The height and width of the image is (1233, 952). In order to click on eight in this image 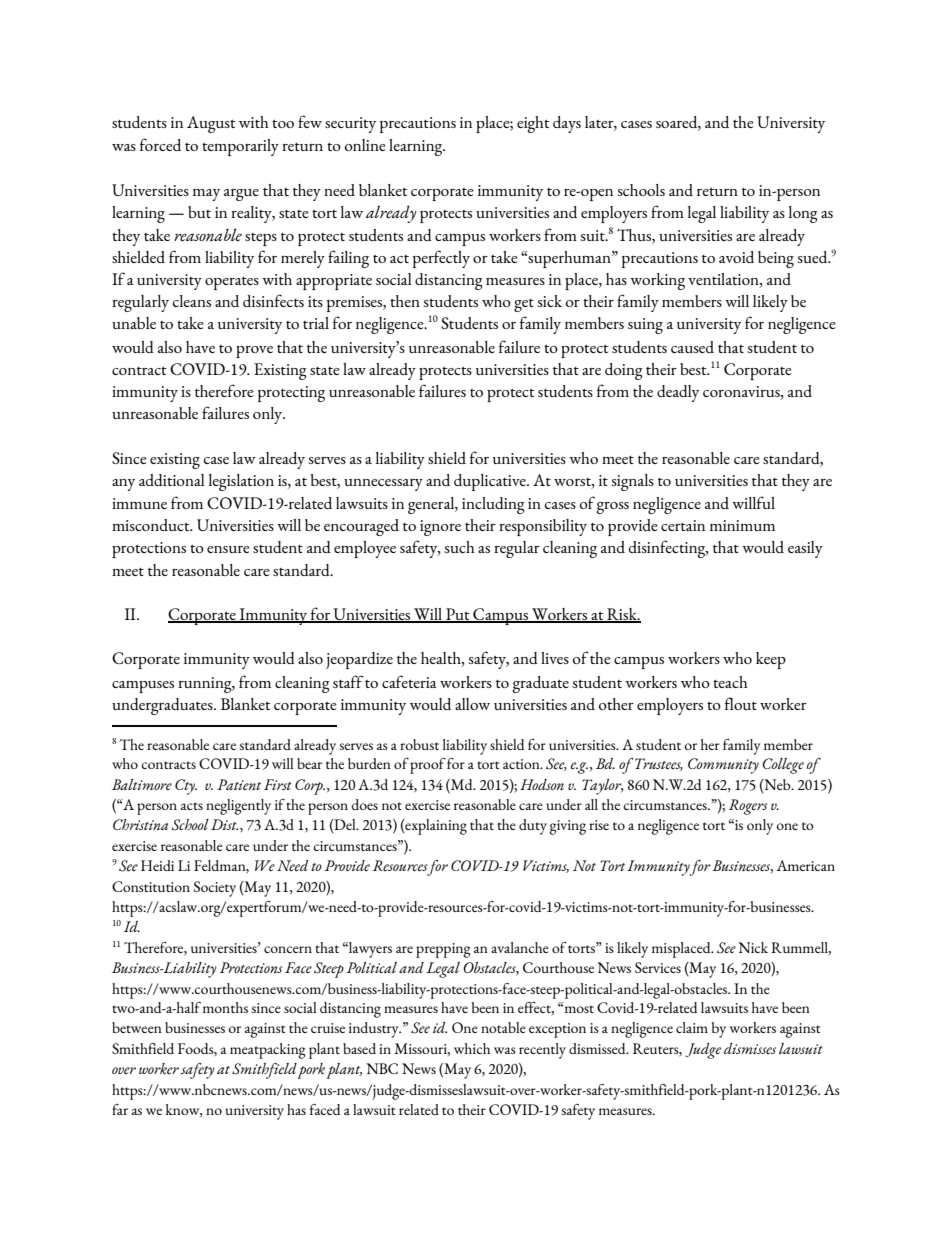, I will do `click(533, 124)`.
